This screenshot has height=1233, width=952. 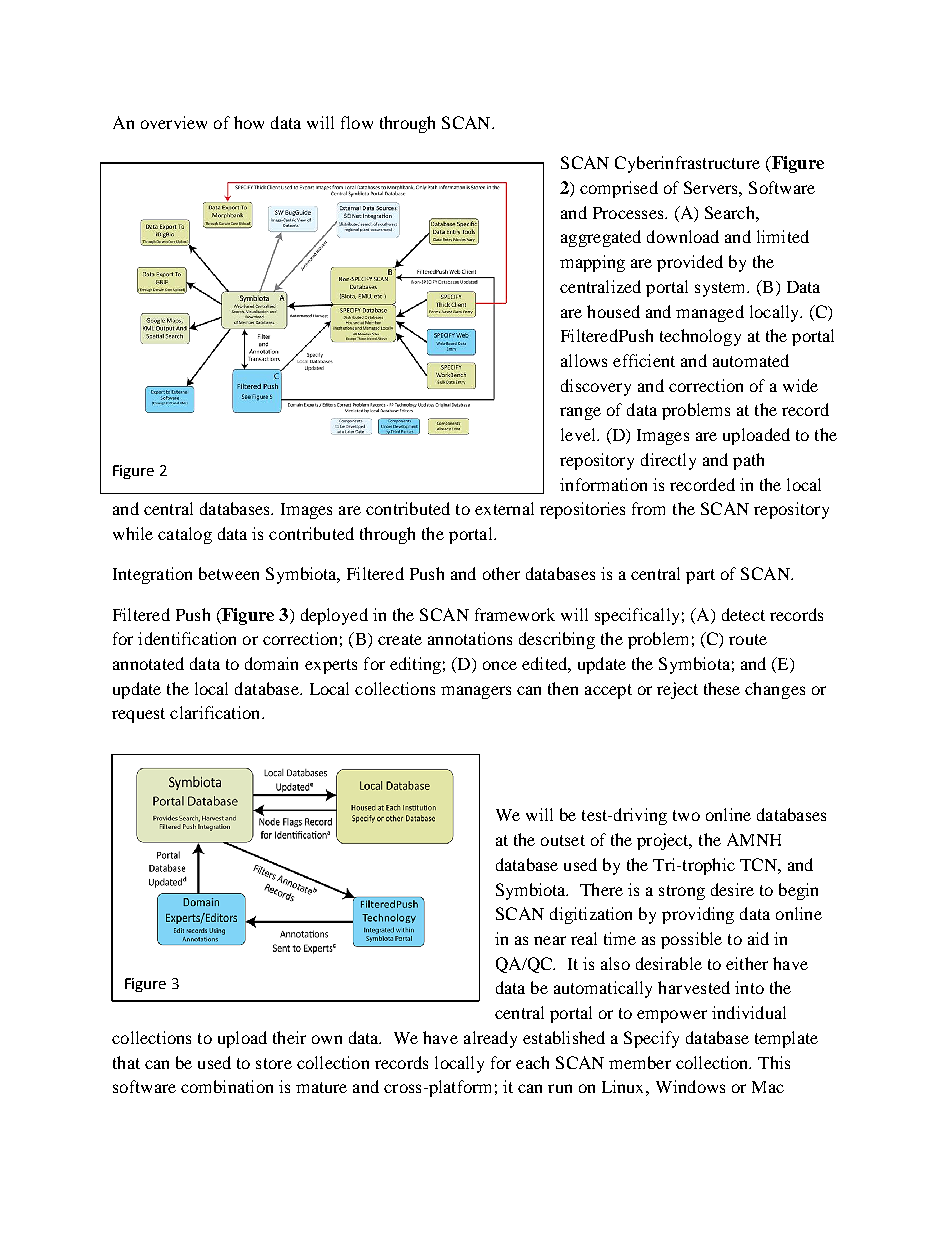 What do you see at coordinates (216, 712) in the screenshot?
I see `clarification` at bounding box center [216, 712].
